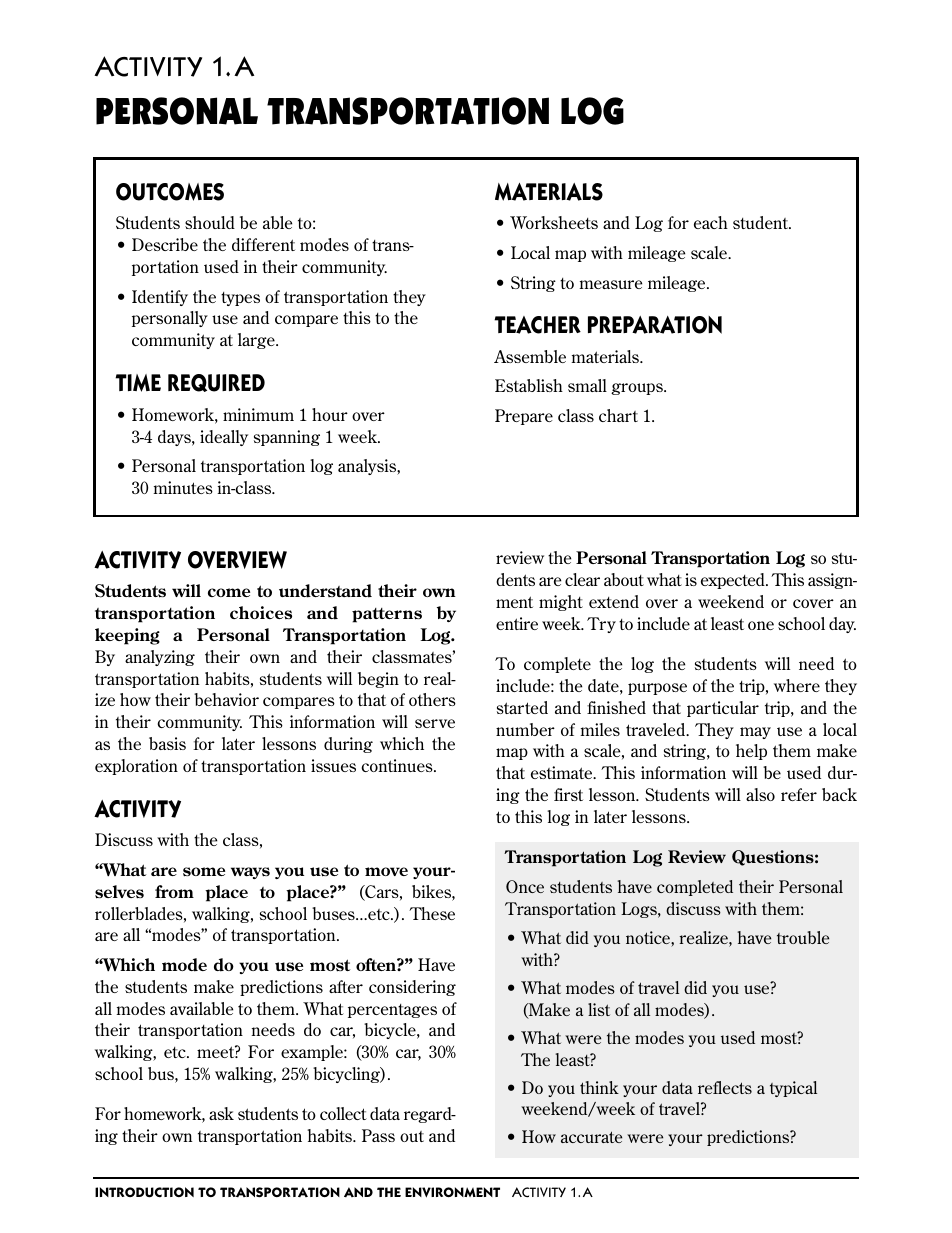 The image size is (952, 1233). Describe the element at coordinates (655, 325) in the screenshot. I see `PREPARATION` at that location.
